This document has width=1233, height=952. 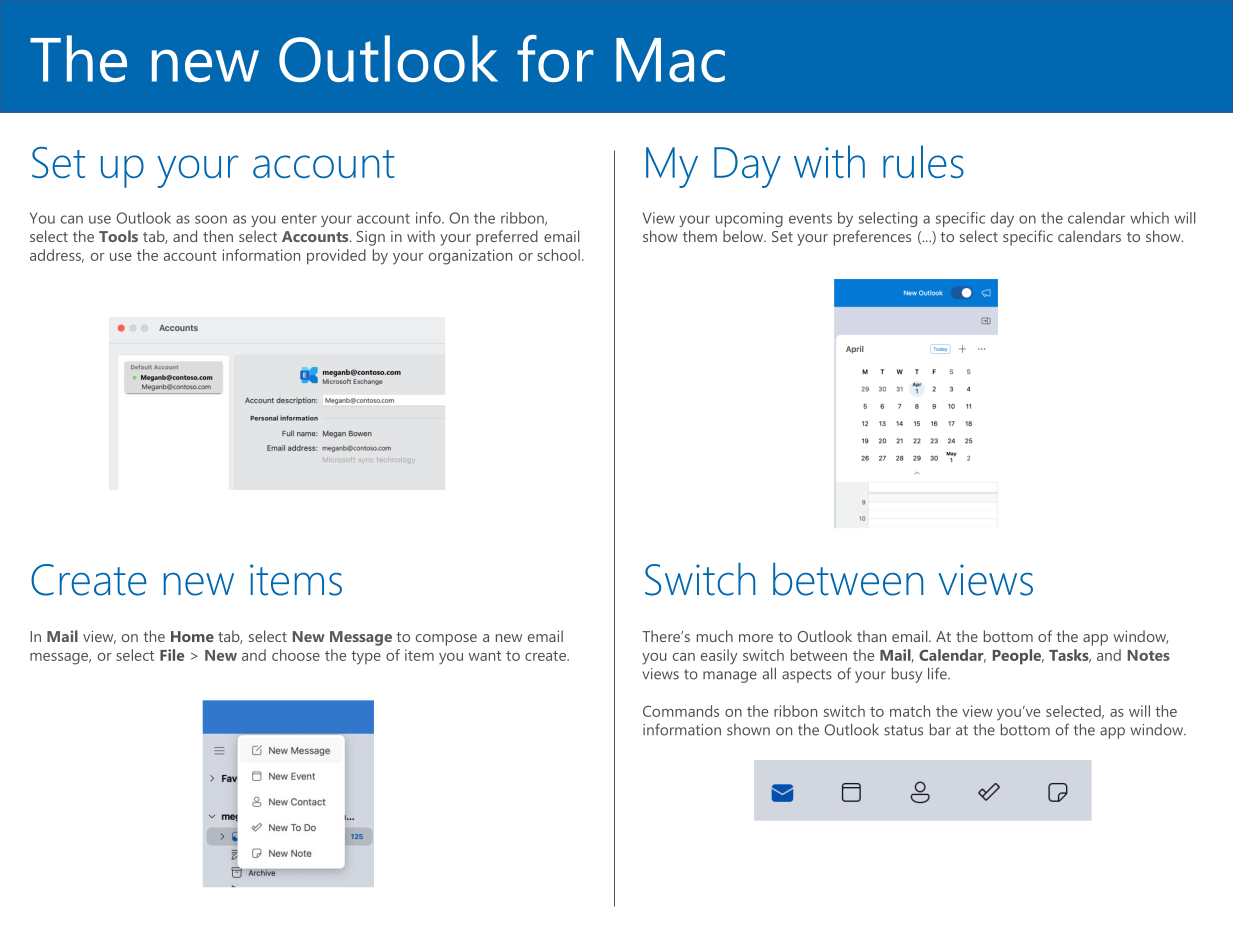 What do you see at coordinates (336, 257) in the document?
I see `provided` at bounding box center [336, 257].
